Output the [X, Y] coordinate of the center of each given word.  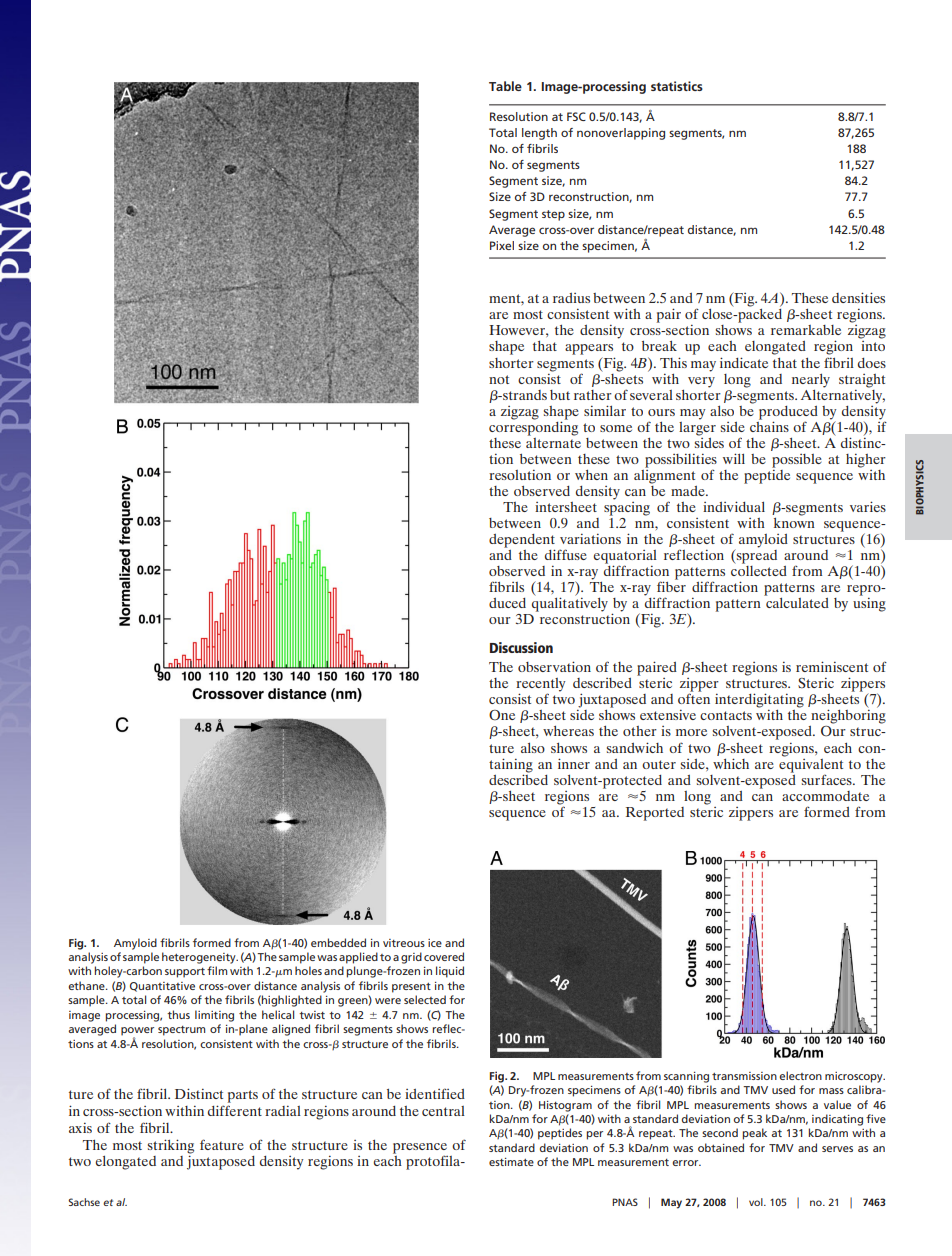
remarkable [806, 330]
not [499, 379]
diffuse [566, 554]
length [539, 134]
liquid [450, 972]
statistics [677, 86]
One [502, 715]
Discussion [521, 647]
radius [571, 298]
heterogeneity [200, 958]
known [794, 521]
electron [800, 1075]
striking [171, 1146]
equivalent [811, 764]
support [185, 973]
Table [505, 86]
